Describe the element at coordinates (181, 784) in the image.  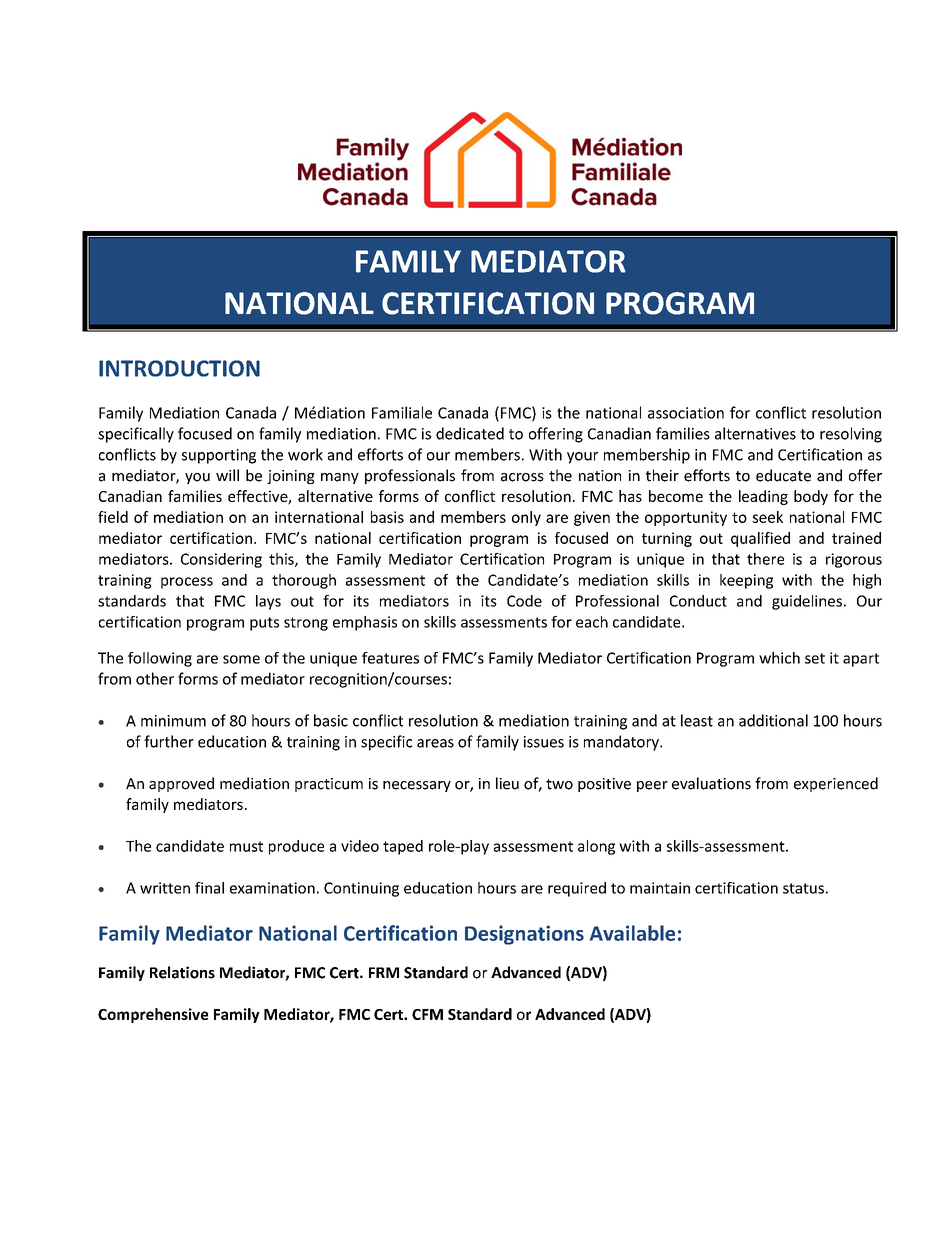
I see `approved` at that location.
